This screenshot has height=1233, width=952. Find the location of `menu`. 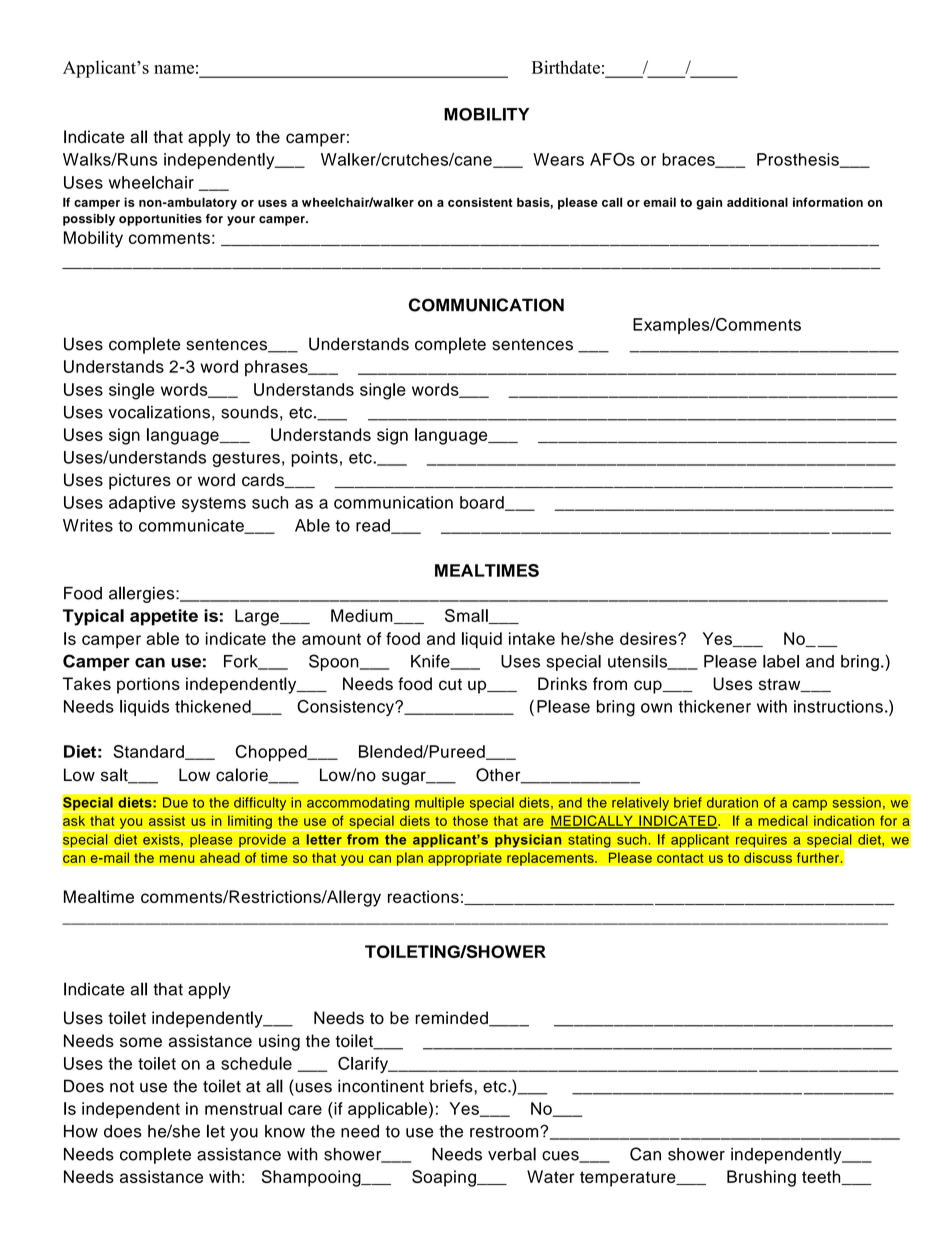

menu is located at coordinates (177, 859).
